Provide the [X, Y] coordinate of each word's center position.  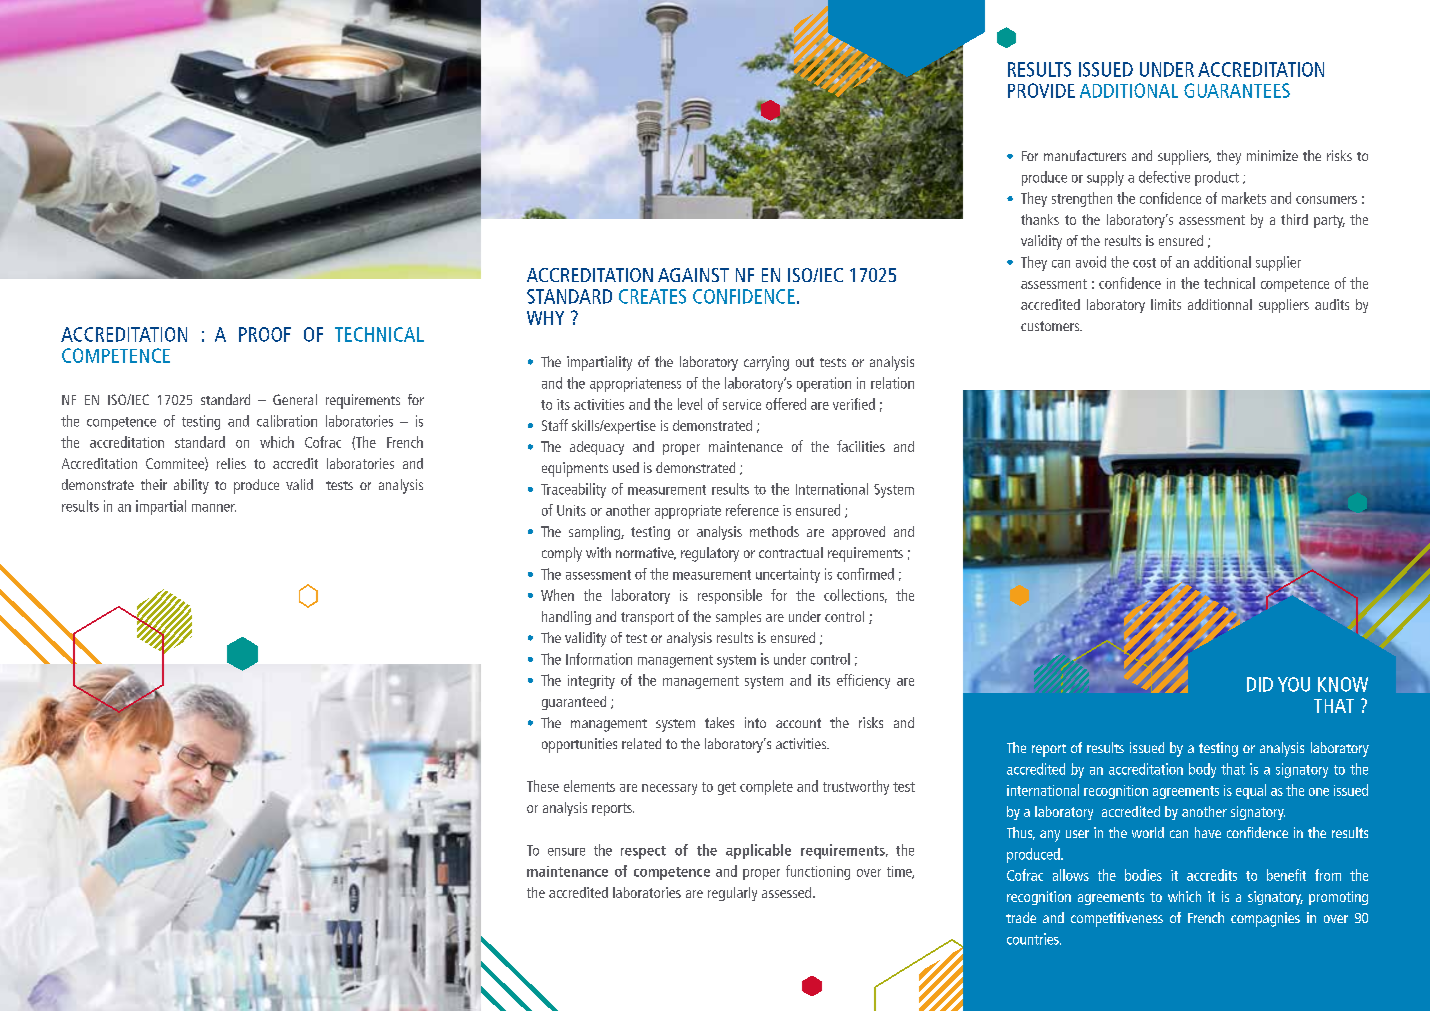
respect [643, 852]
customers [1051, 326]
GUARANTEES [1237, 90]
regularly [732, 894]
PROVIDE [1041, 90]
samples [738, 618]
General [295, 399]
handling [566, 618]
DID [1260, 684]
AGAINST [693, 275]
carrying [766, 363]
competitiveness [1117, 919]
